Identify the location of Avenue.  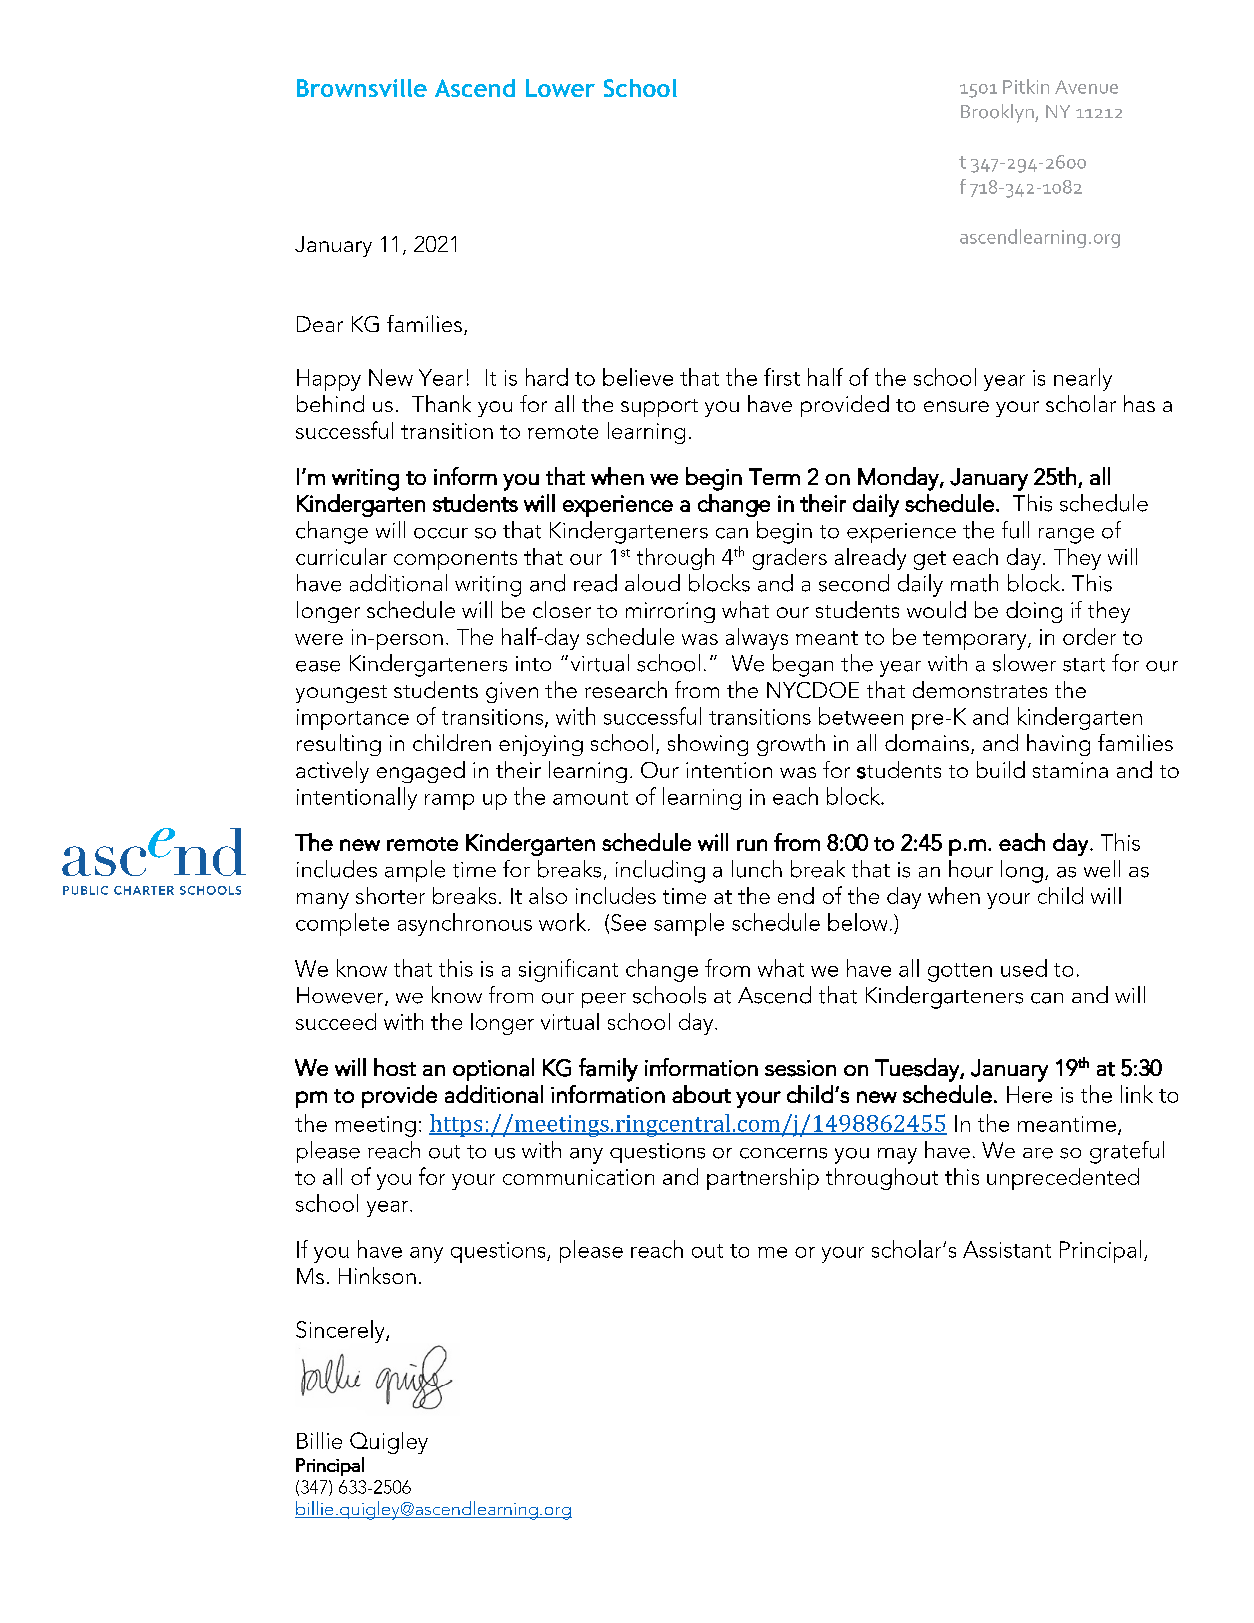
(1086, 87).
